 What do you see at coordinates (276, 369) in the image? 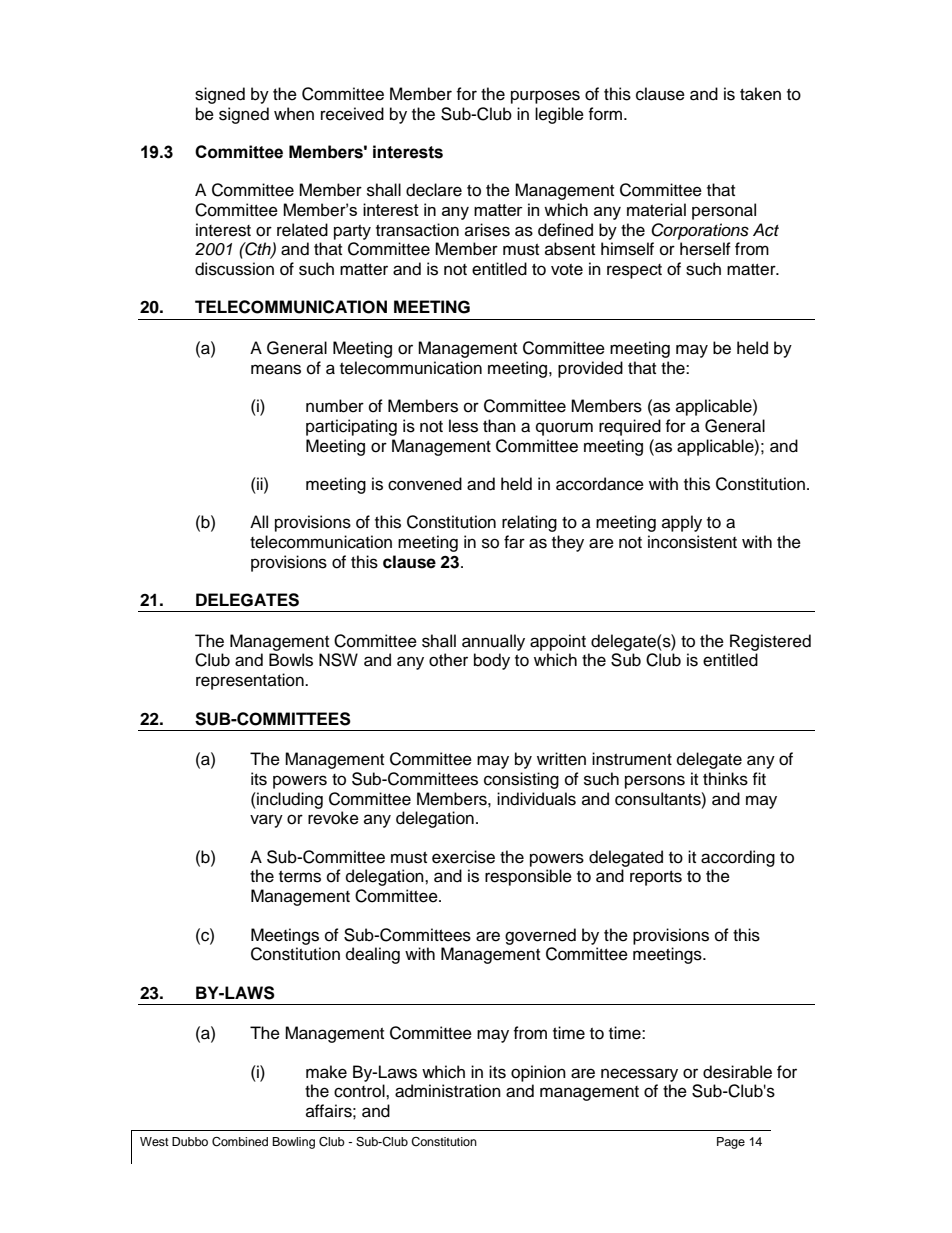
I see `means` at bounding box center [276, 369].
